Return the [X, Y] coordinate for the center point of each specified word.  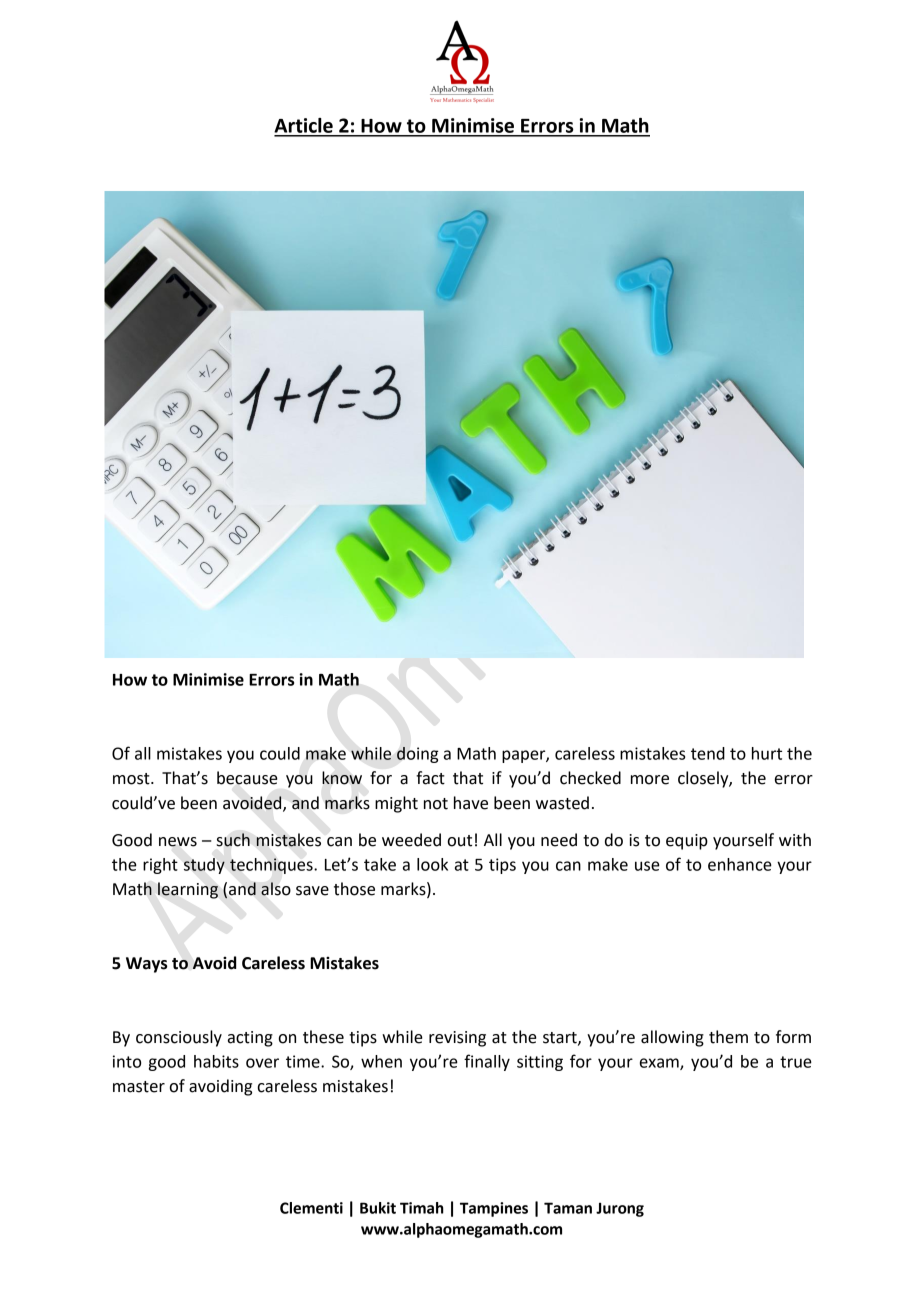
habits [216, 1061]
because [247, 778]
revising [457, 1039]
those [354, 889]
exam [660, 1064]
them [728, 1037]
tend [708, 753]
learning [188, 890]
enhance [740, 864]
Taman [568, 1208]
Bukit [378, 1208]
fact [430, 778]
